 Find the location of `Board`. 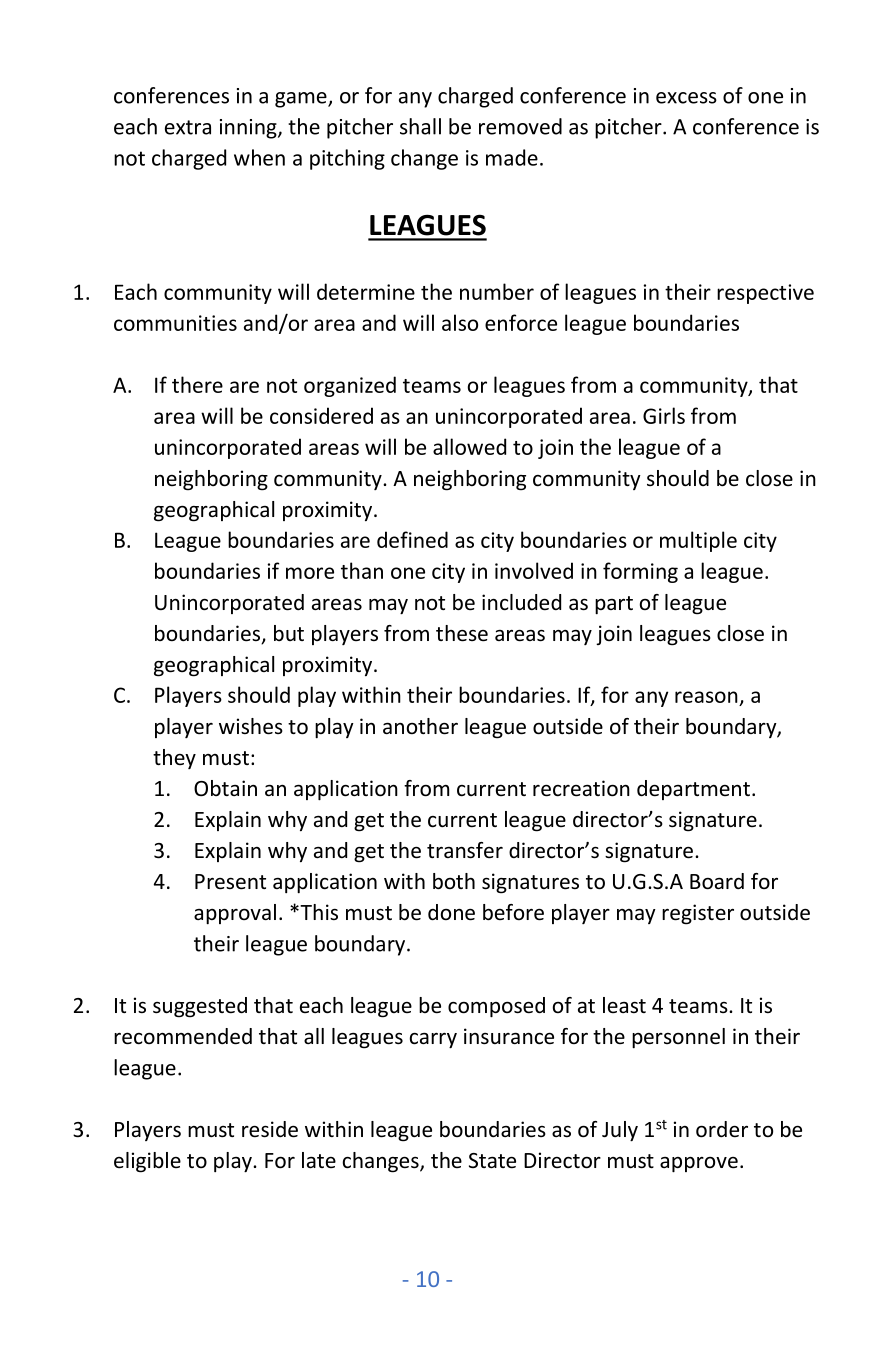

Board is located at coordinates (717, 881).
